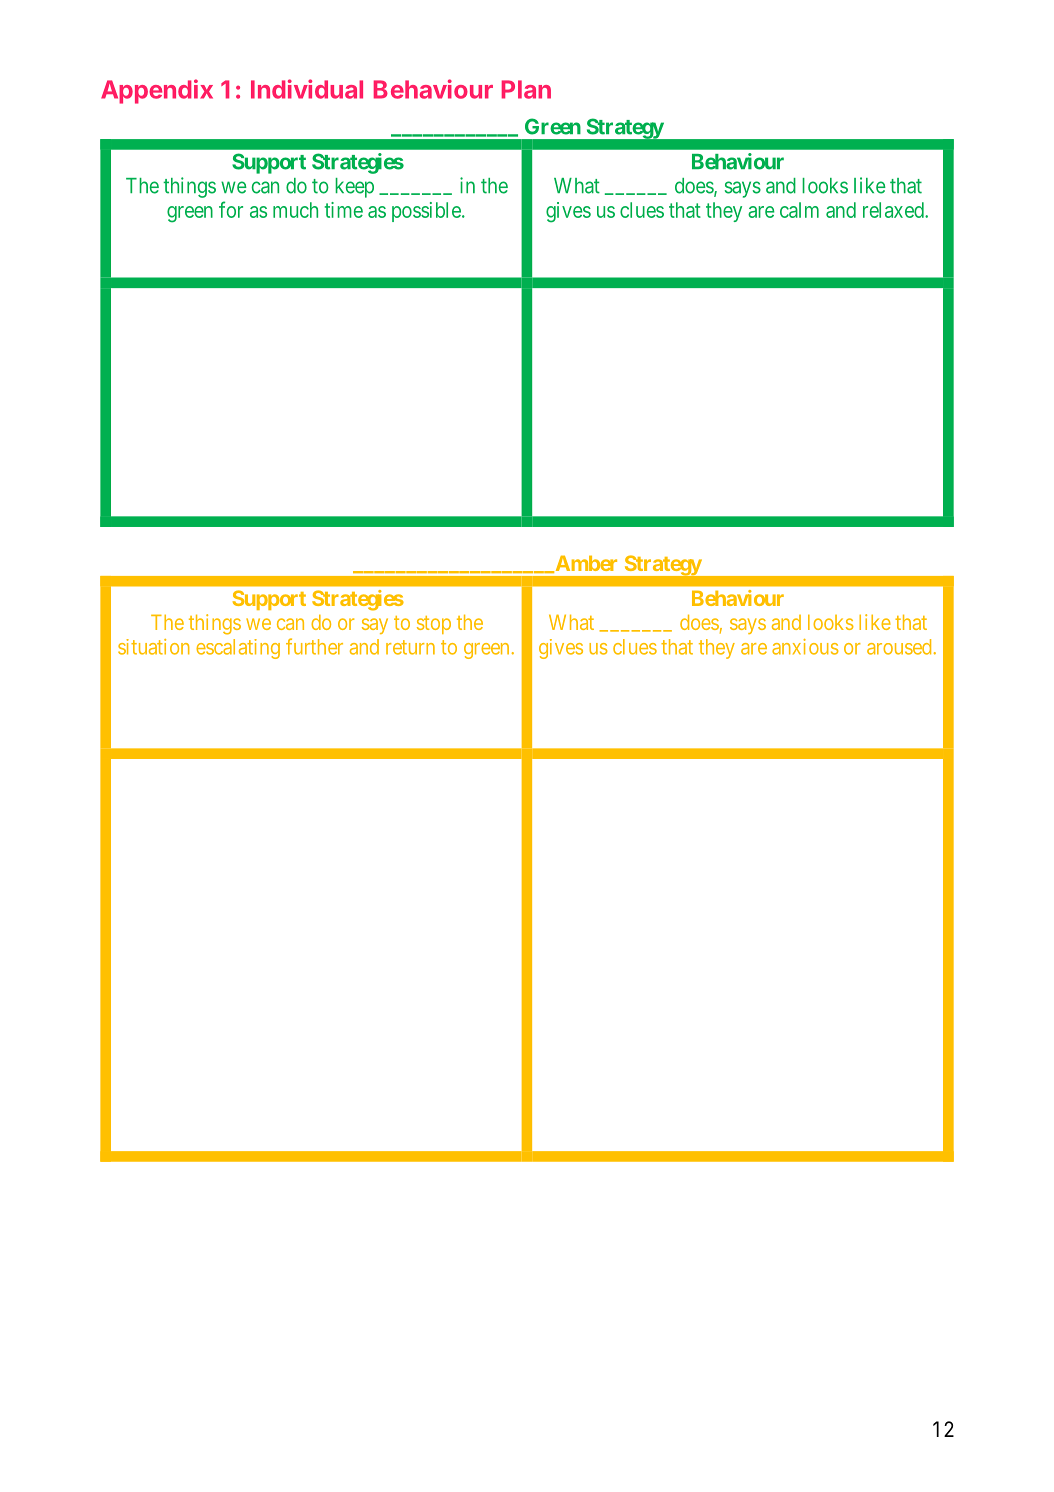  I want to click on stop, so click(434, 625).
